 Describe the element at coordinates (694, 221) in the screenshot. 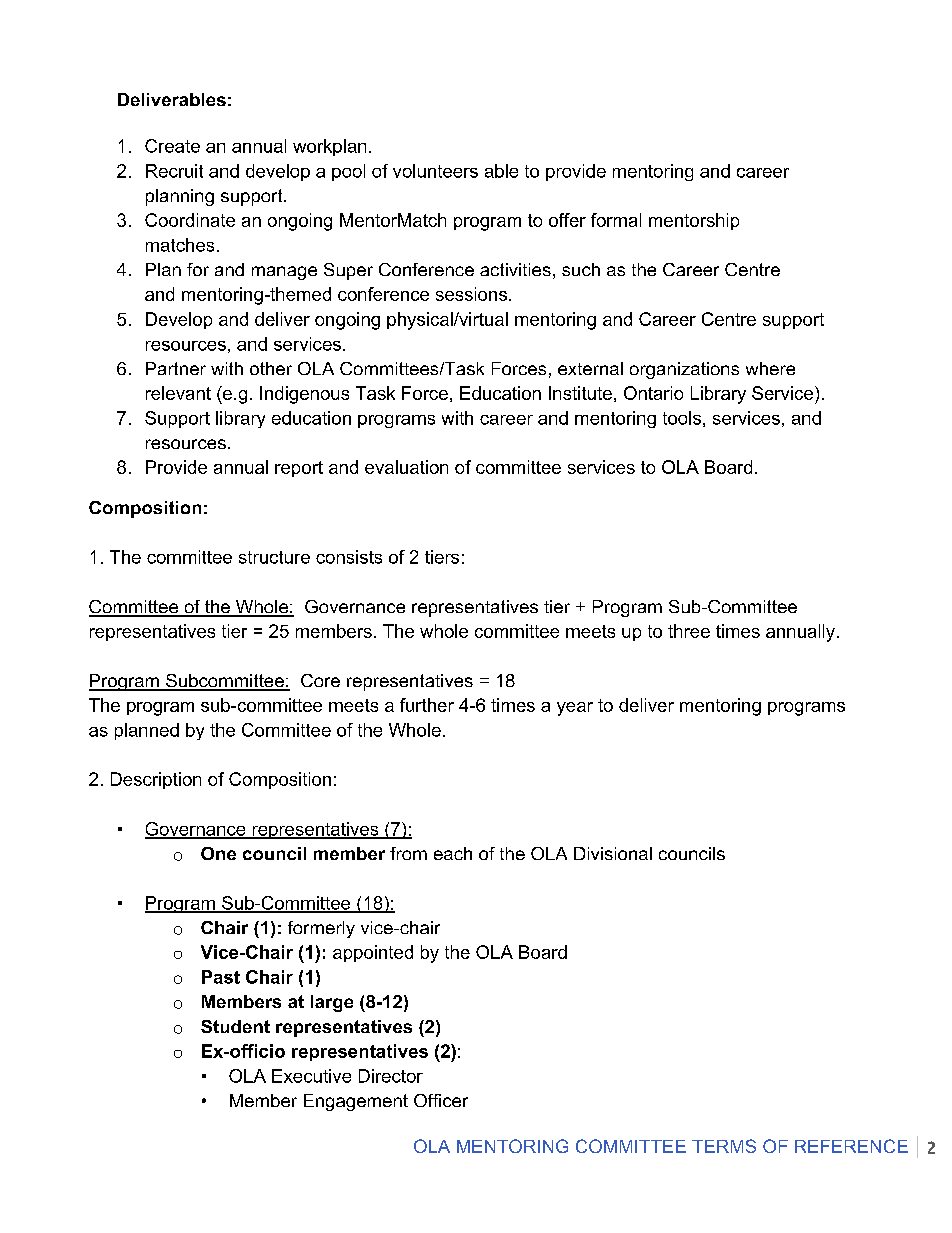

I see `mentorship` at that location.
